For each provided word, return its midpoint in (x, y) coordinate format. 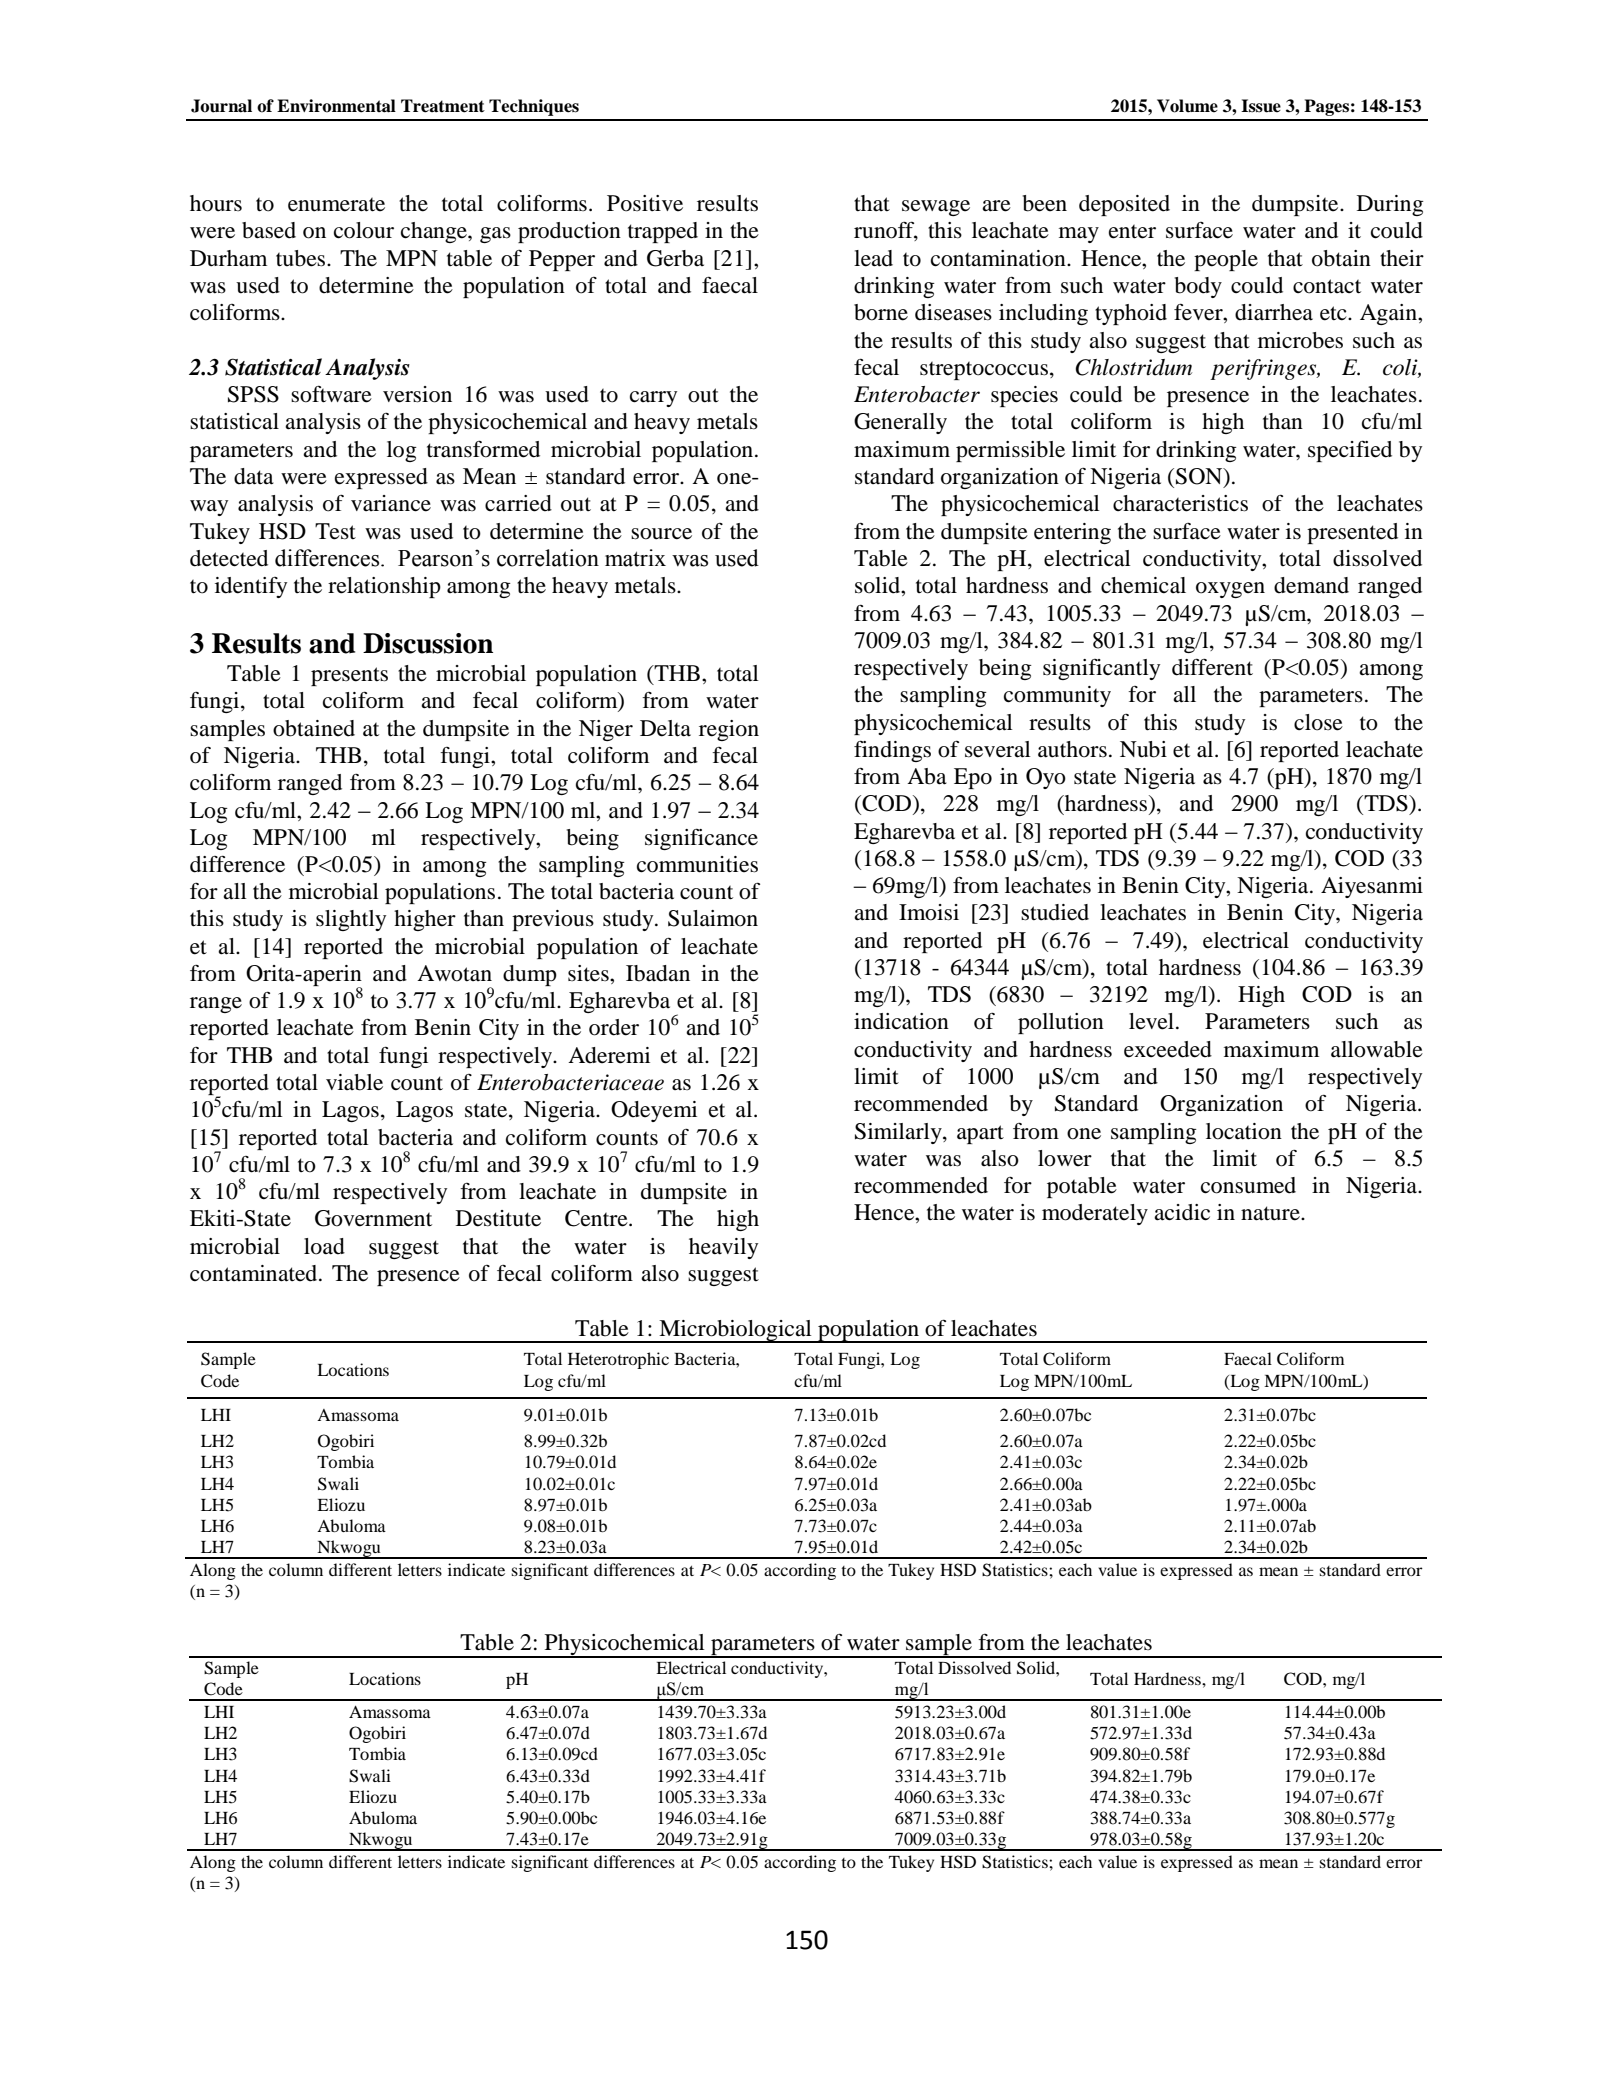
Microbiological (735, 1331)
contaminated (255, 1273)
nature (1271, 1213)
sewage (936, 208)
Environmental (336, 106)
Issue (1261, 106)
